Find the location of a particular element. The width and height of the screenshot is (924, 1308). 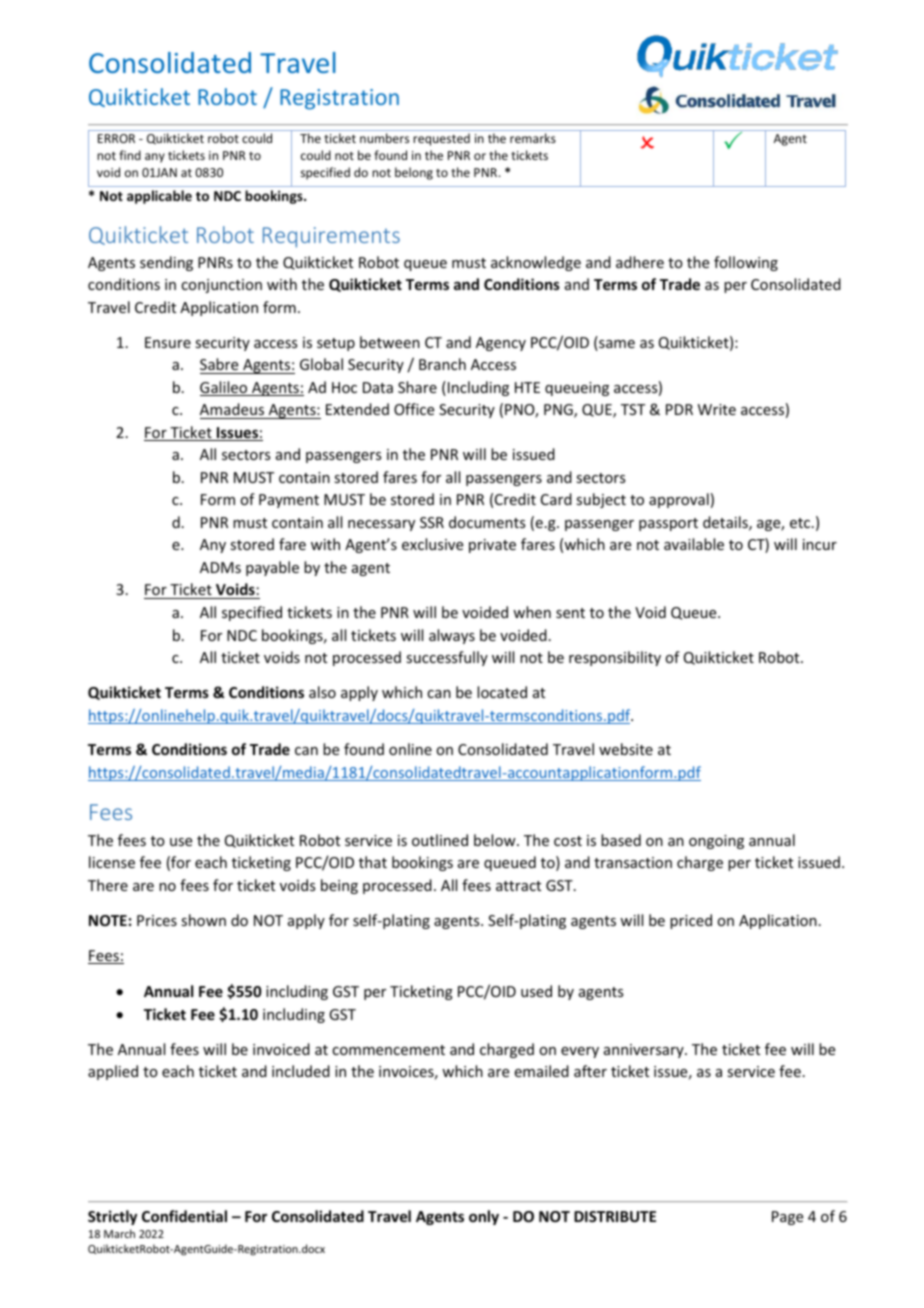

applicable is located at coordinates (159, 197).
